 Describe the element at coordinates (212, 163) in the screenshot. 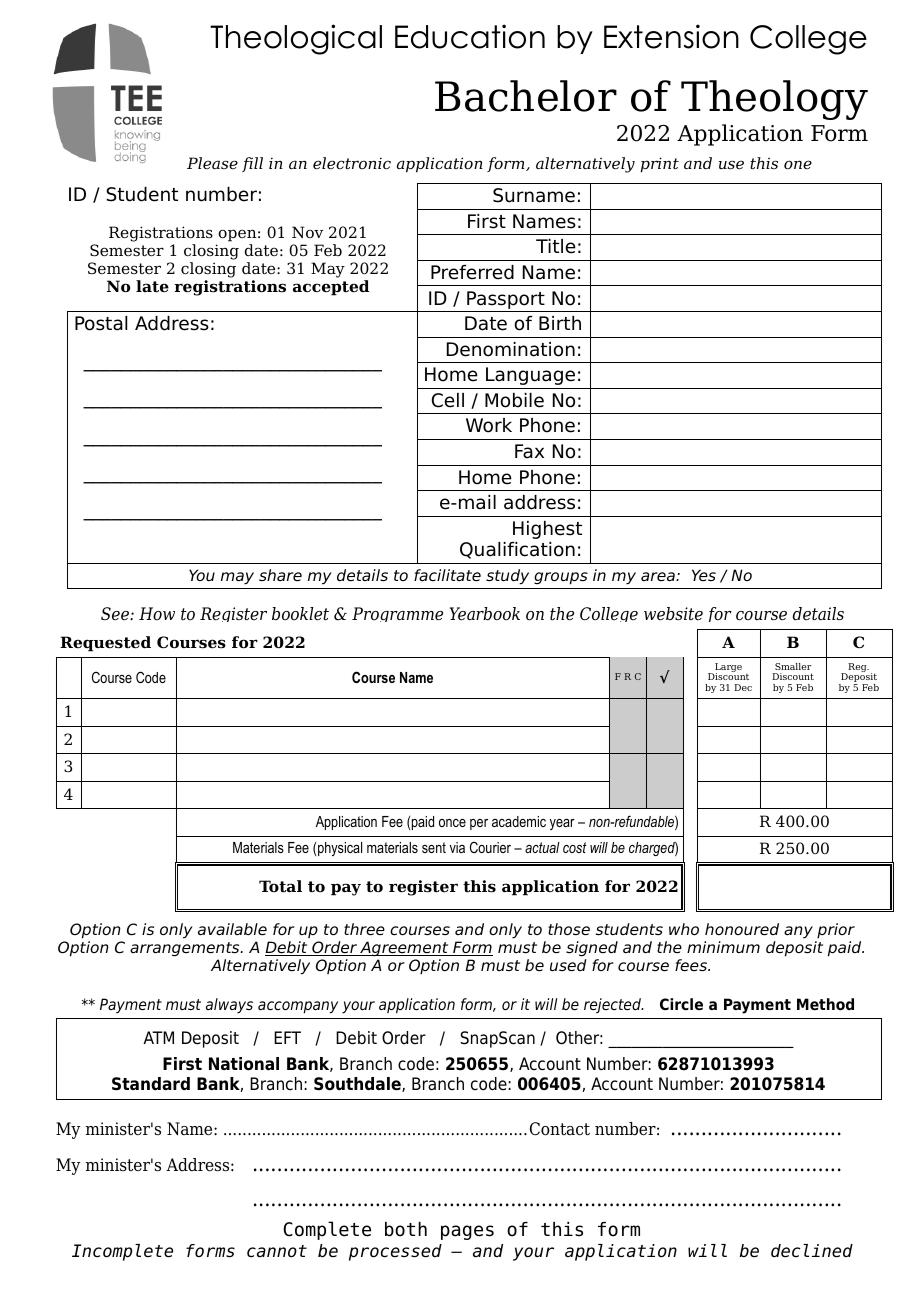

I see `Please` at that location.
